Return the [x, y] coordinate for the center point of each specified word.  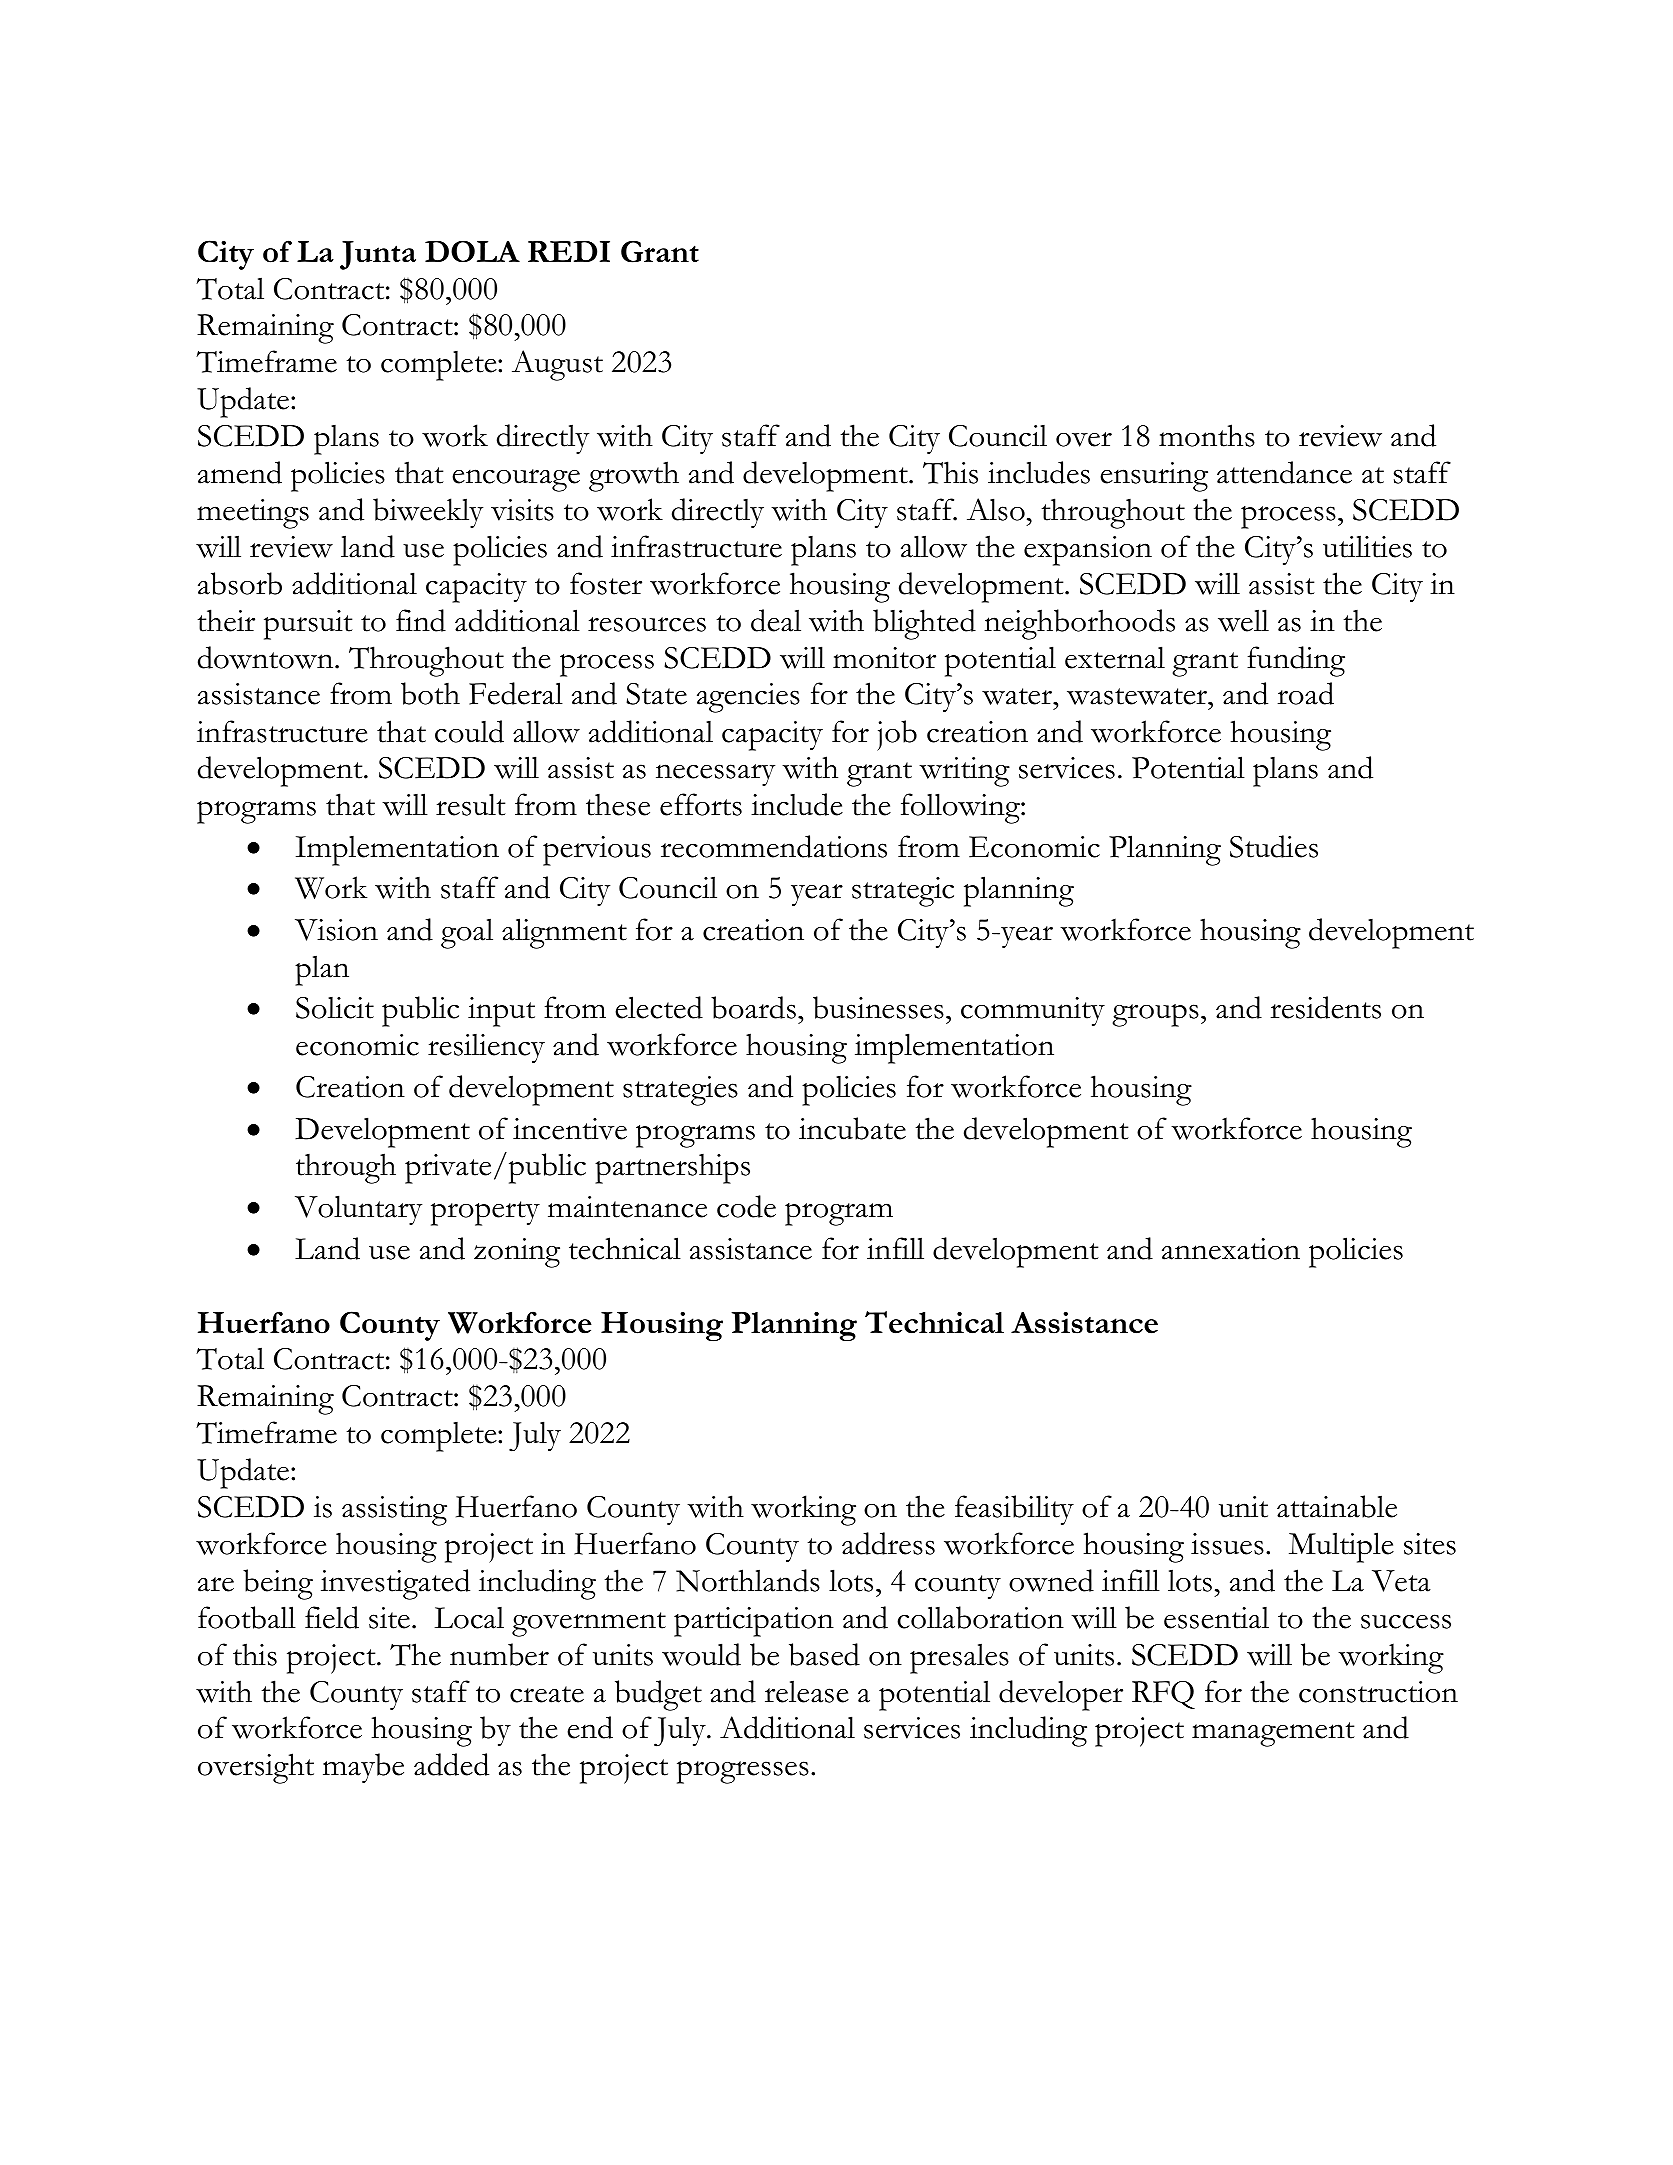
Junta [378, 255]
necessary [715, 775]
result [471, 804]
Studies [1274, 846]
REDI [569, 251]
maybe [363, 1768]
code [746, 1206]
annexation [1231, 1249]
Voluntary [358, 1210]
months [1207, 435]
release [807, 1691]
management [1273, 1734]
